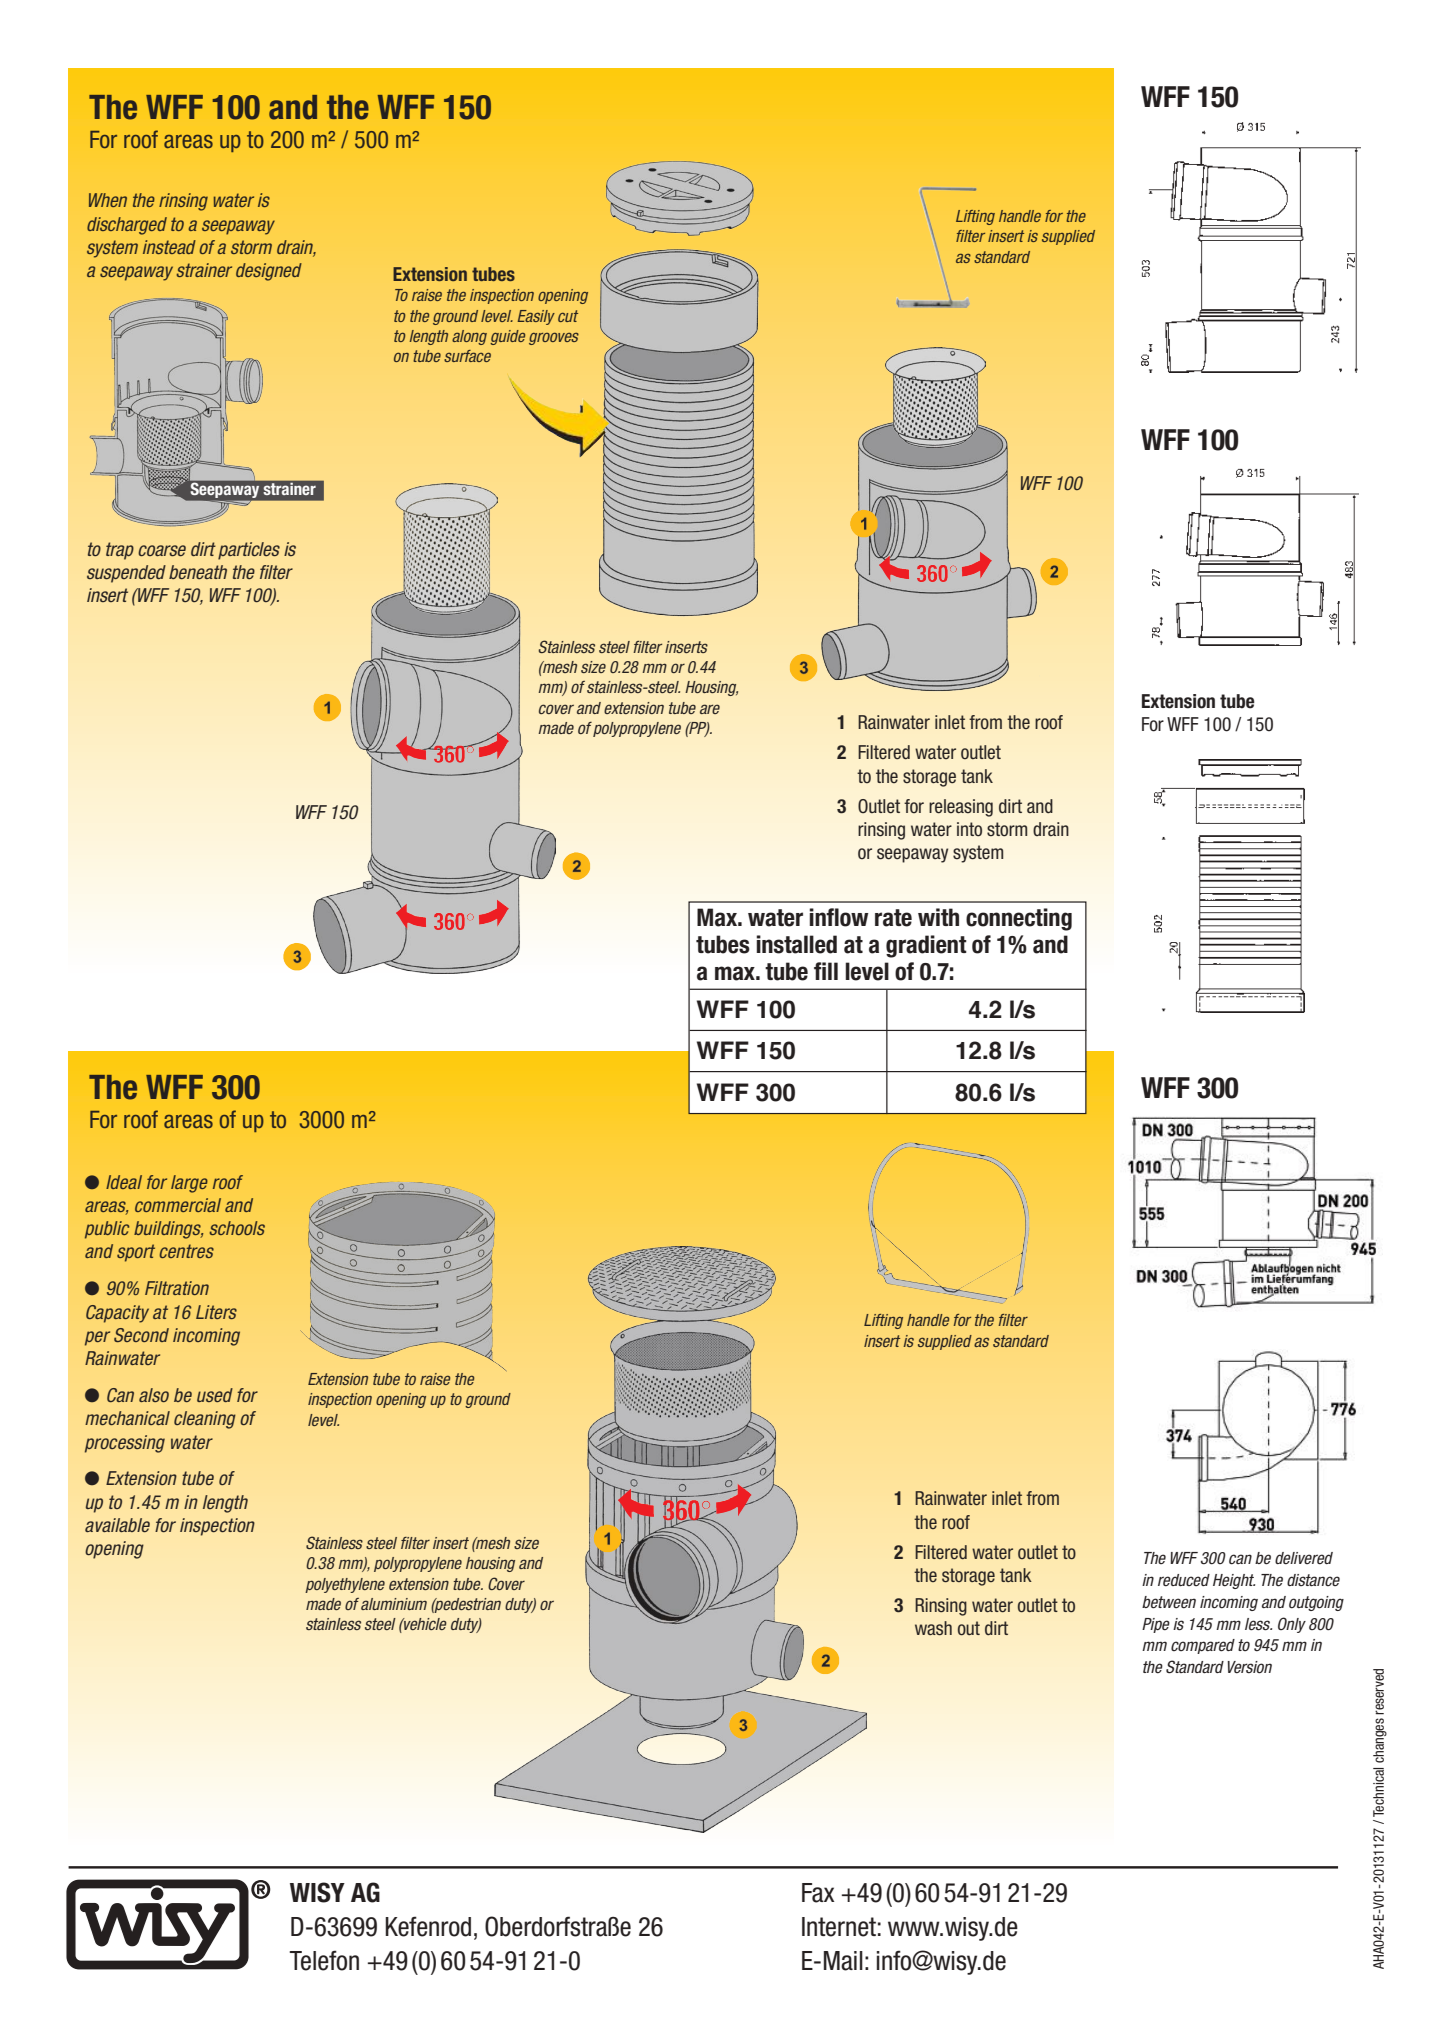 The height and width of the page is (2038, 1441). Describe the element at coordinates (826, 971) in the page. I see `fill` at that location.
